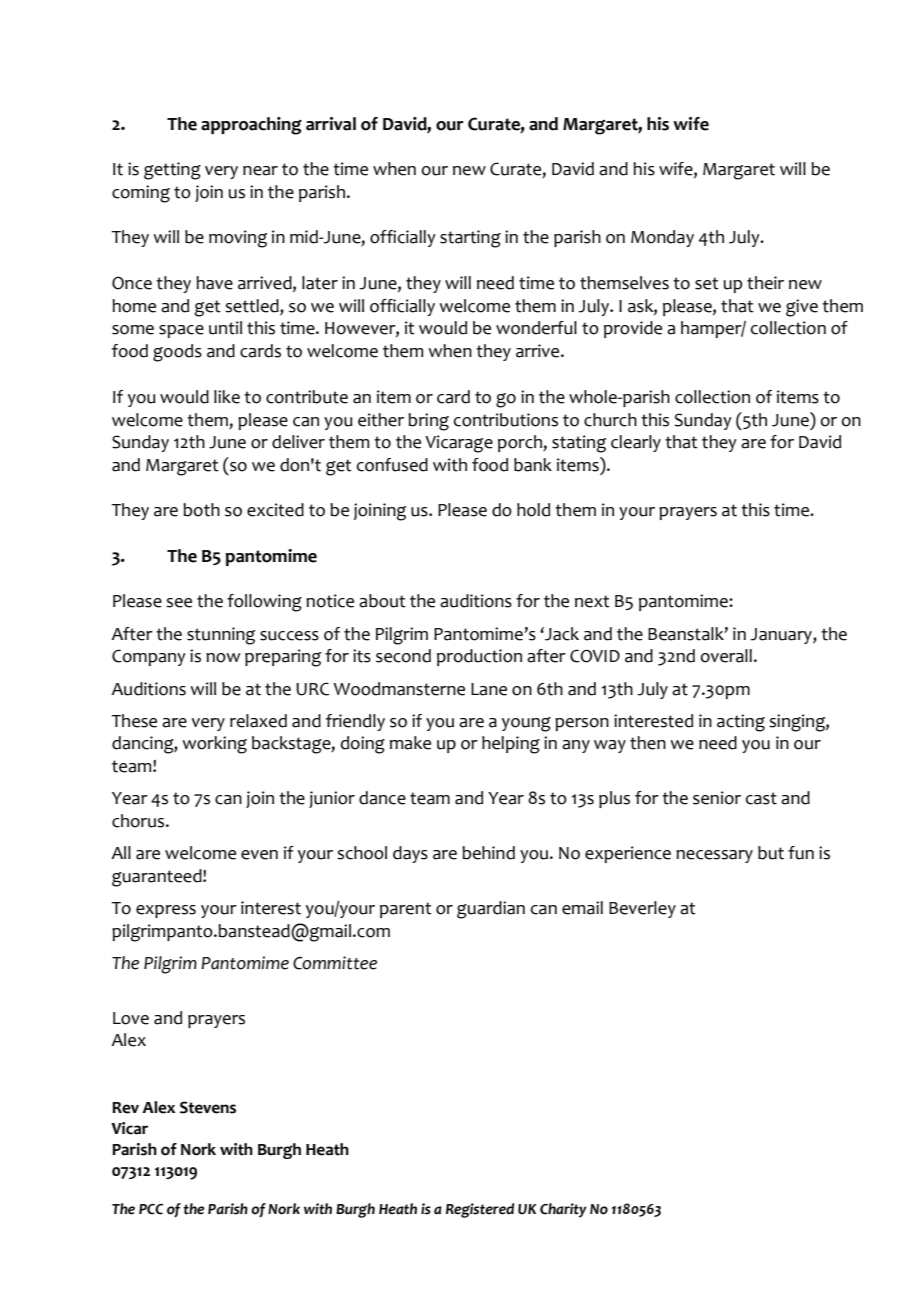 This screenshot has height=1308, width=924. Describe the element at coordinates (470, 239) in the screenshot. I see `starting` at that location.
